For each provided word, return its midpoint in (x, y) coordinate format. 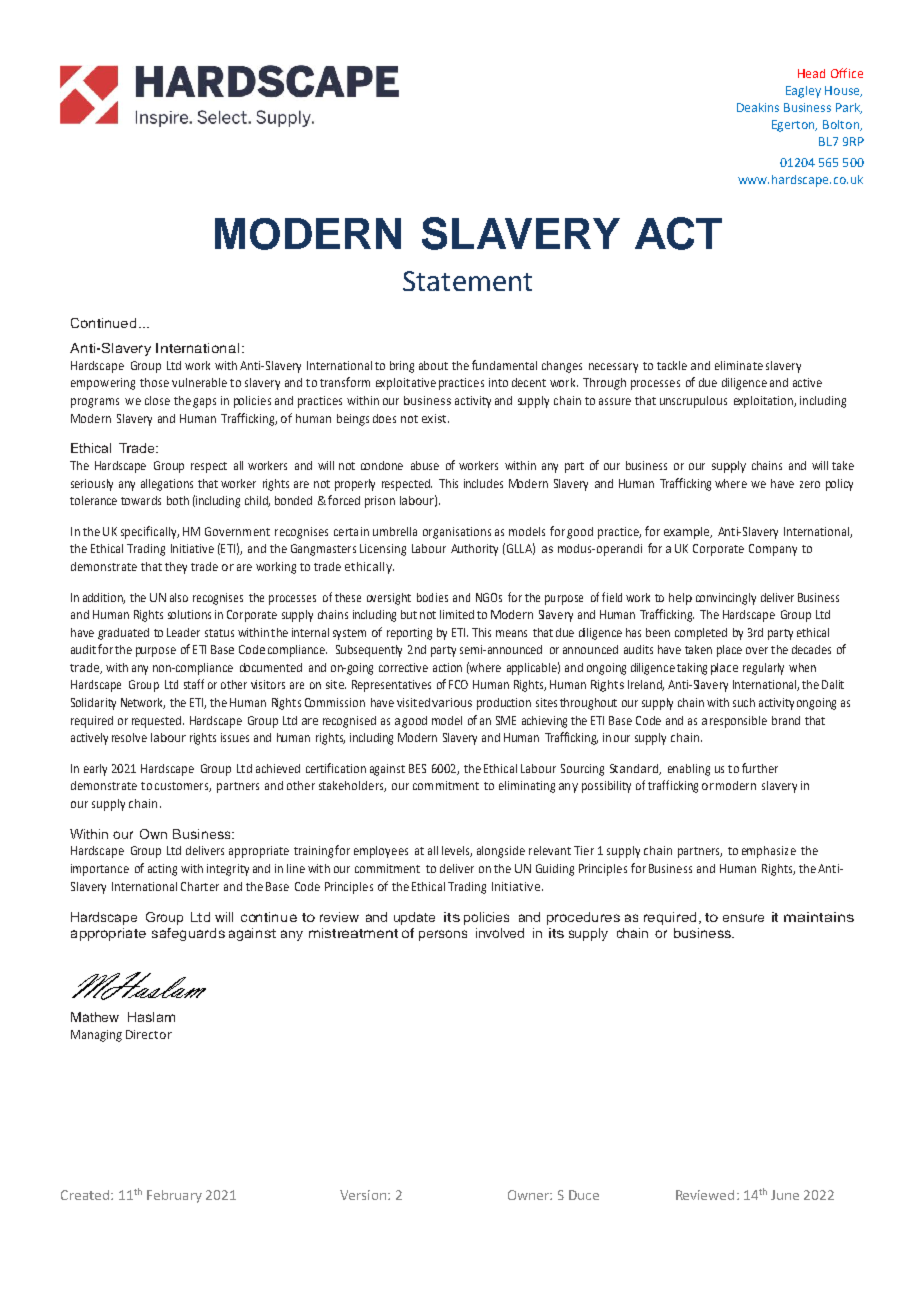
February (174, 1196)
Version (364, 1195)
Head (811, 73)
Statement (467, 281)
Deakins (758, 107)
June (785, 1195)
